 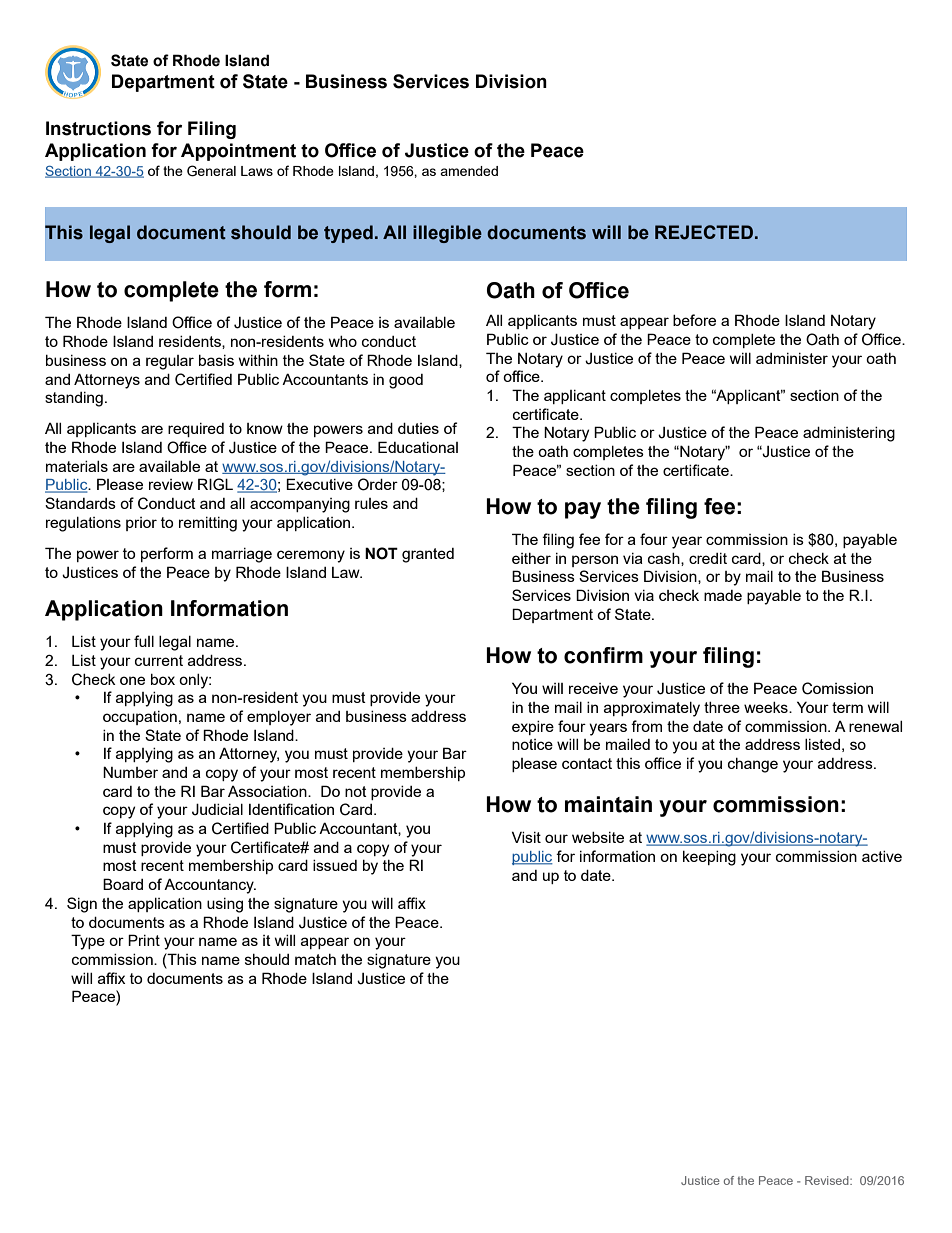 What do you see at coordinates (315, 959) in the screenshot?
I see `match` at bounding box center [315, 959].
